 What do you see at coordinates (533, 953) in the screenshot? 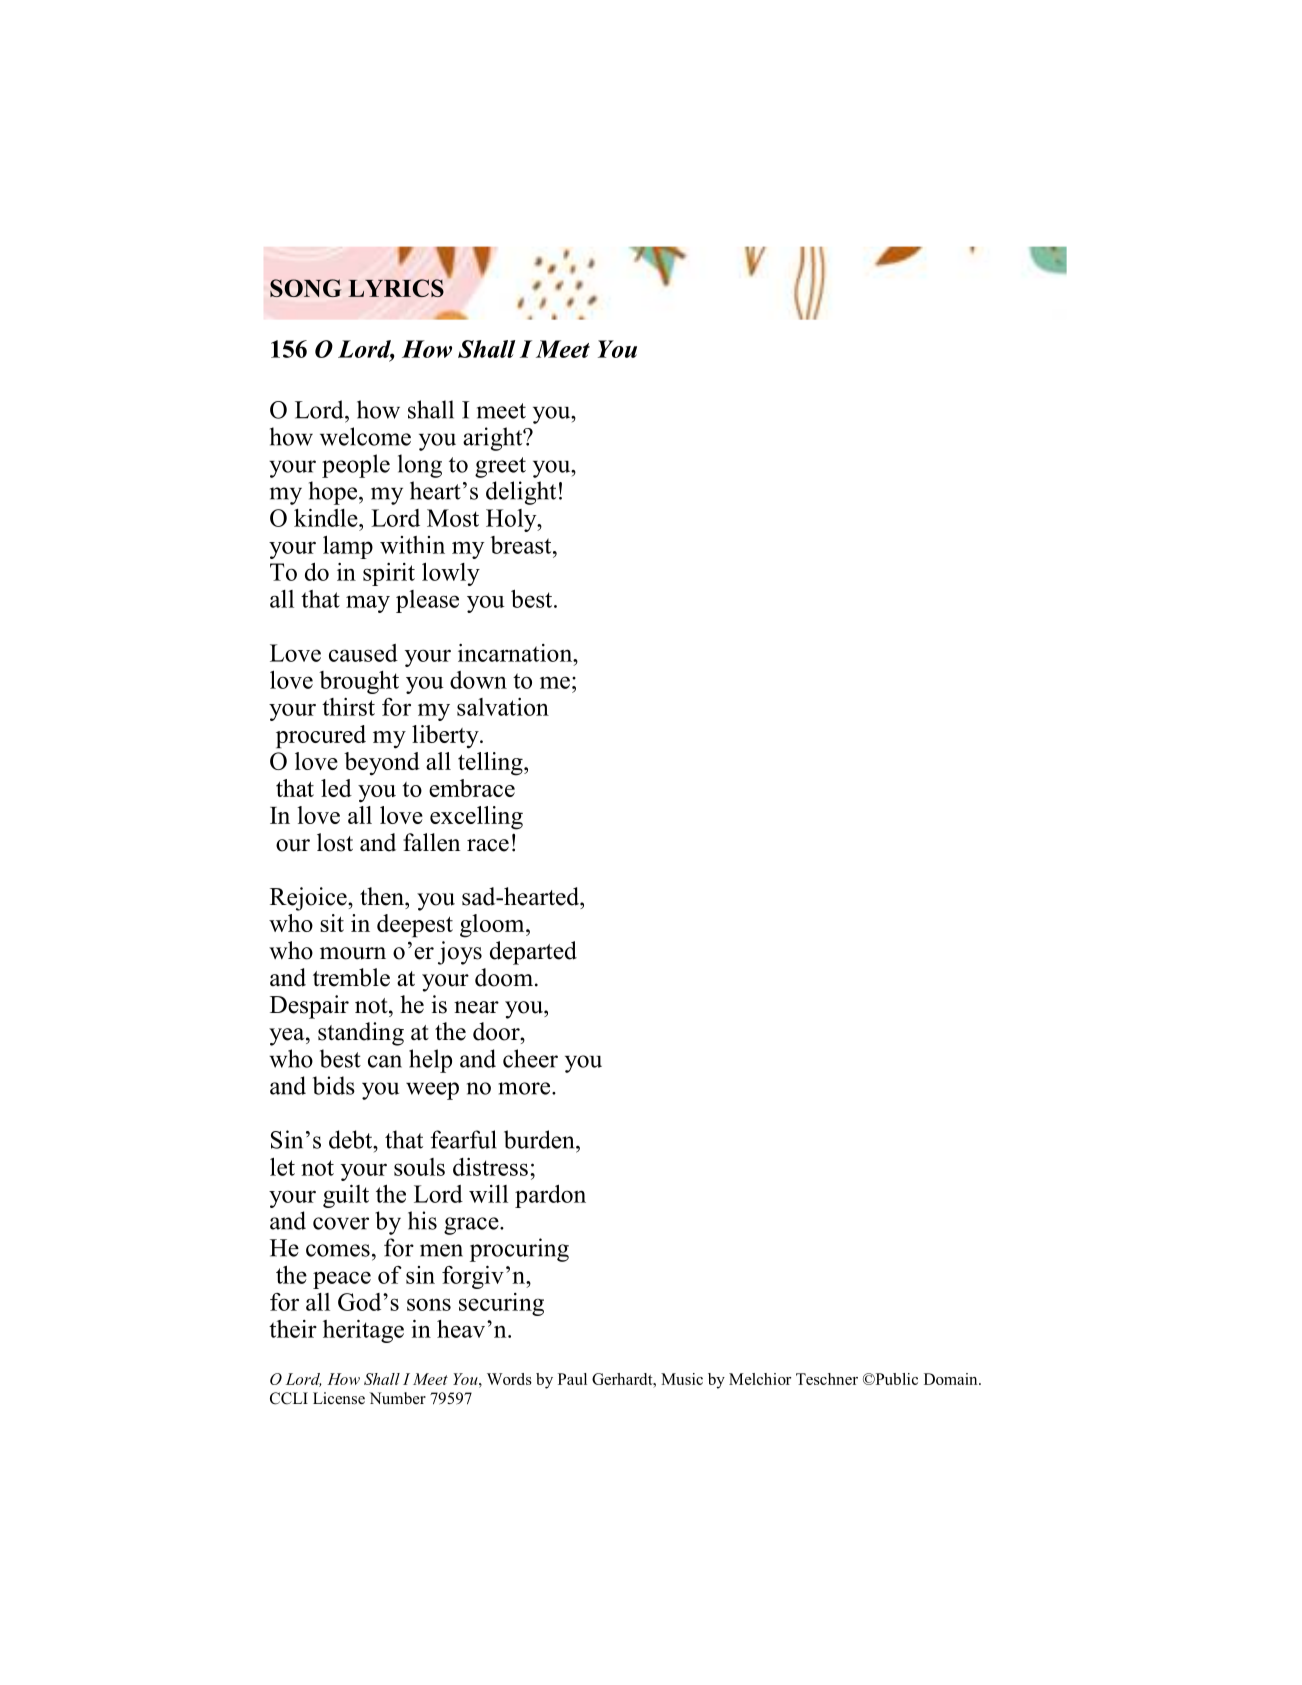
I see `departed` at bounding box center [533, 953].
